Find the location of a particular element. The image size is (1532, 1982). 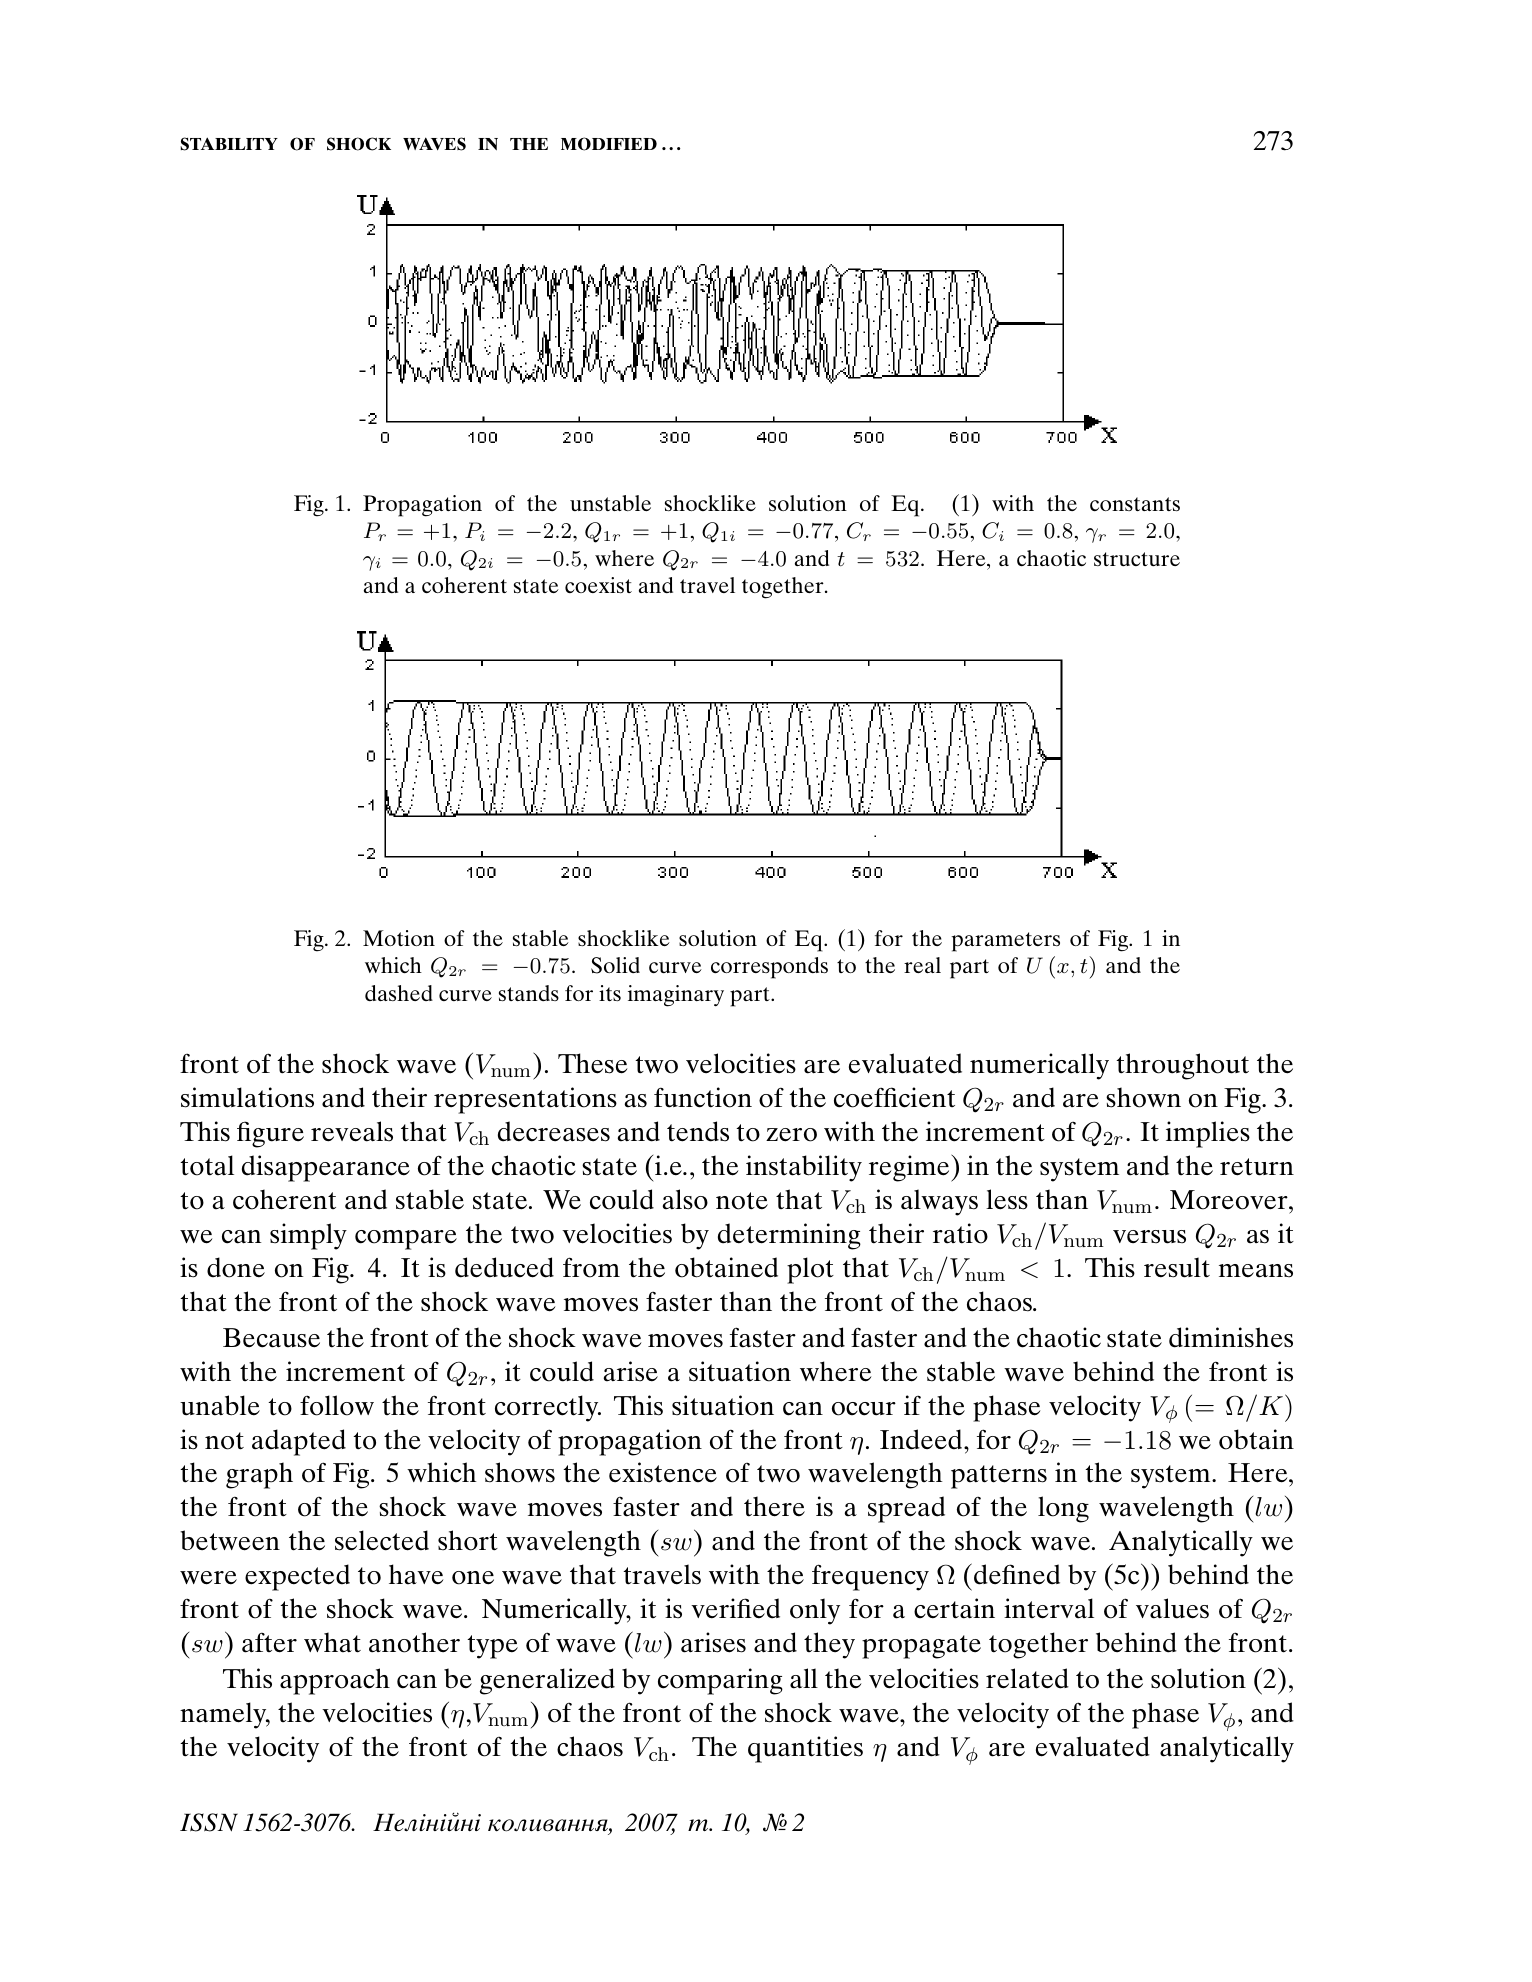

MODIFIED is located at coordinates (609, 144).
